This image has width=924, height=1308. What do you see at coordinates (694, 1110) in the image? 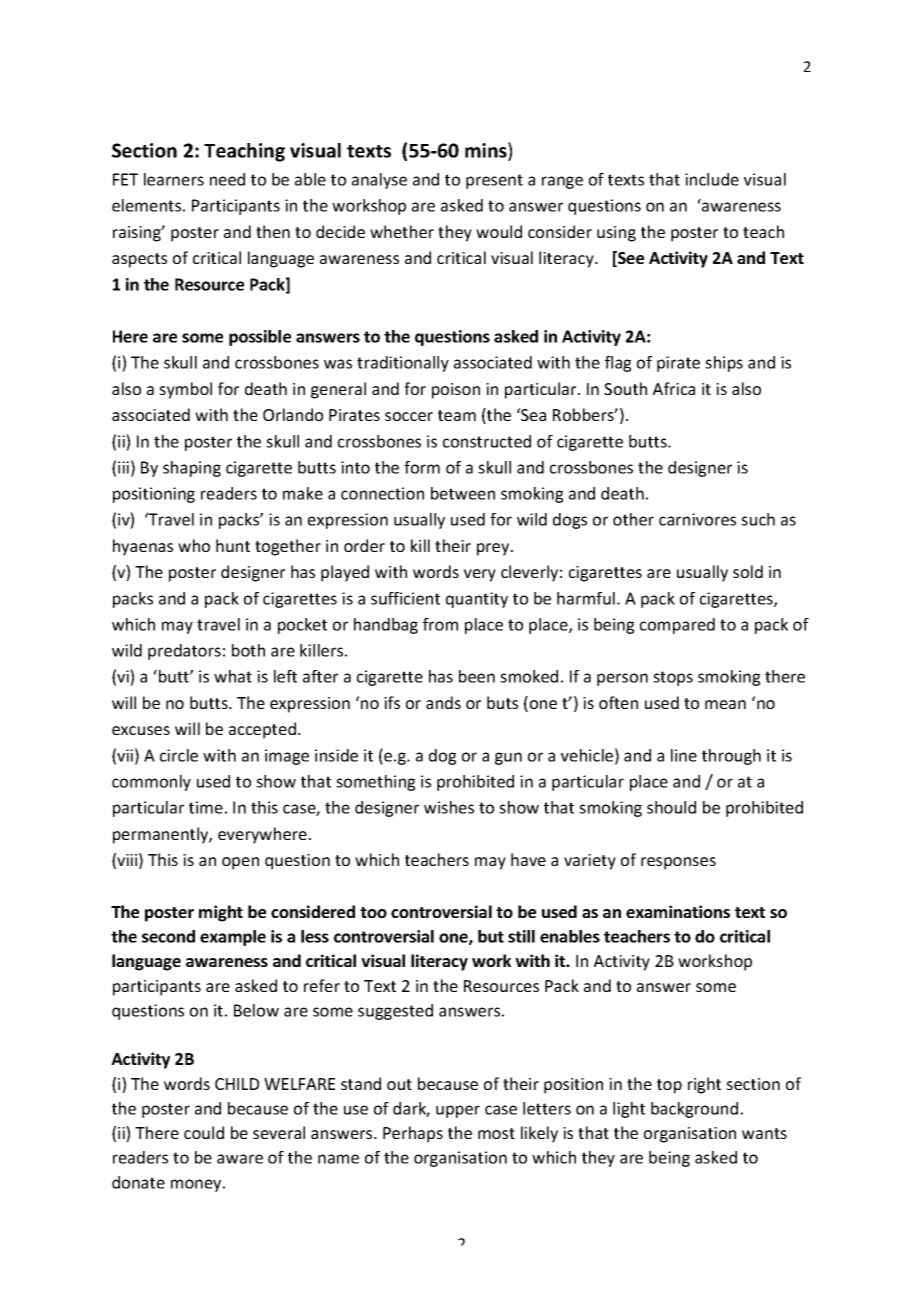
I see `background` at bounding box center [694, 1110].
